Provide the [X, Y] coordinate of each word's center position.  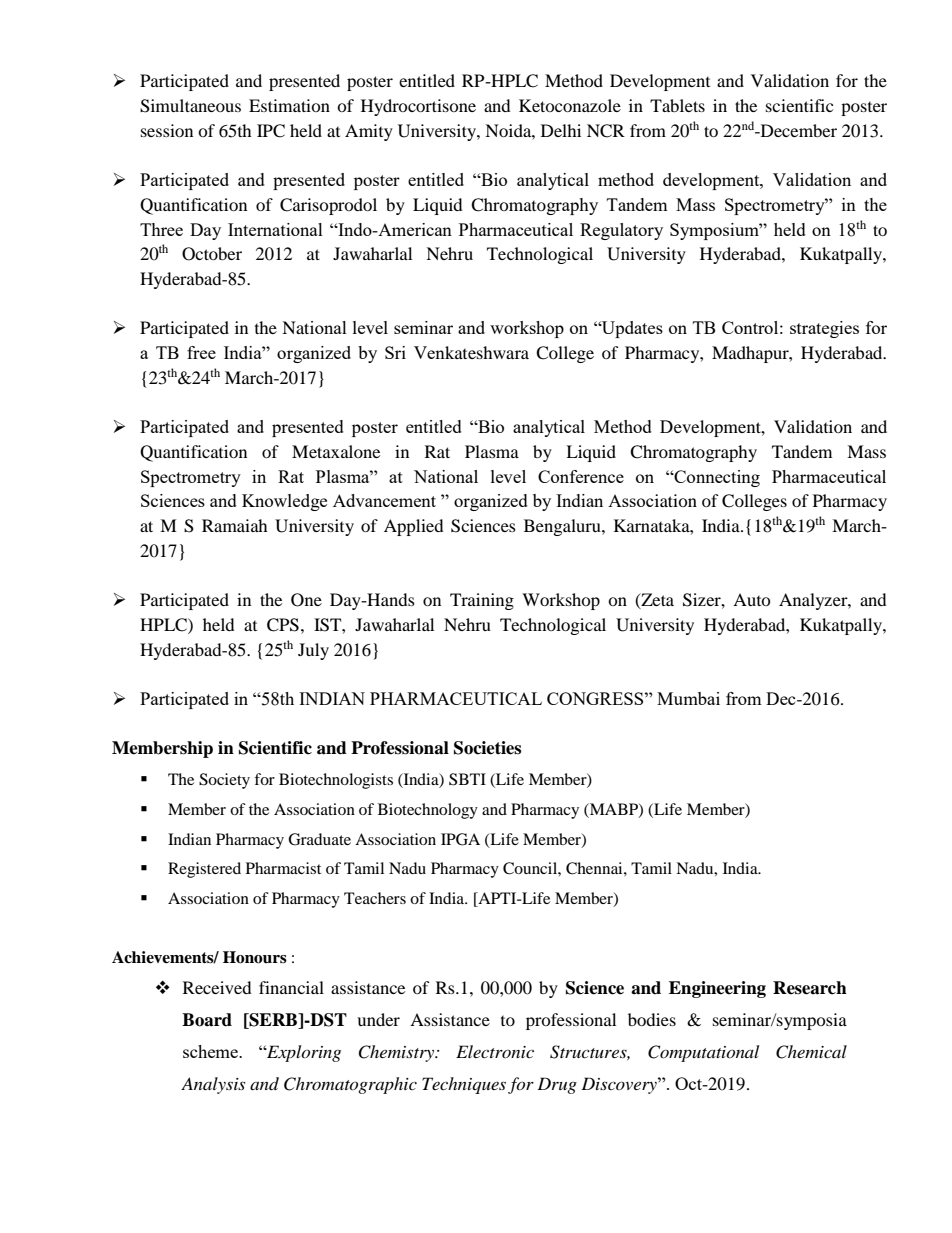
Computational [703, 1053]
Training [482, 601]
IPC [271, 131]
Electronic [495, 1051]
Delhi [561, 130]
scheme [211, 1051]
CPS [283, 625]
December [797, 130]
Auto [752, 599]
